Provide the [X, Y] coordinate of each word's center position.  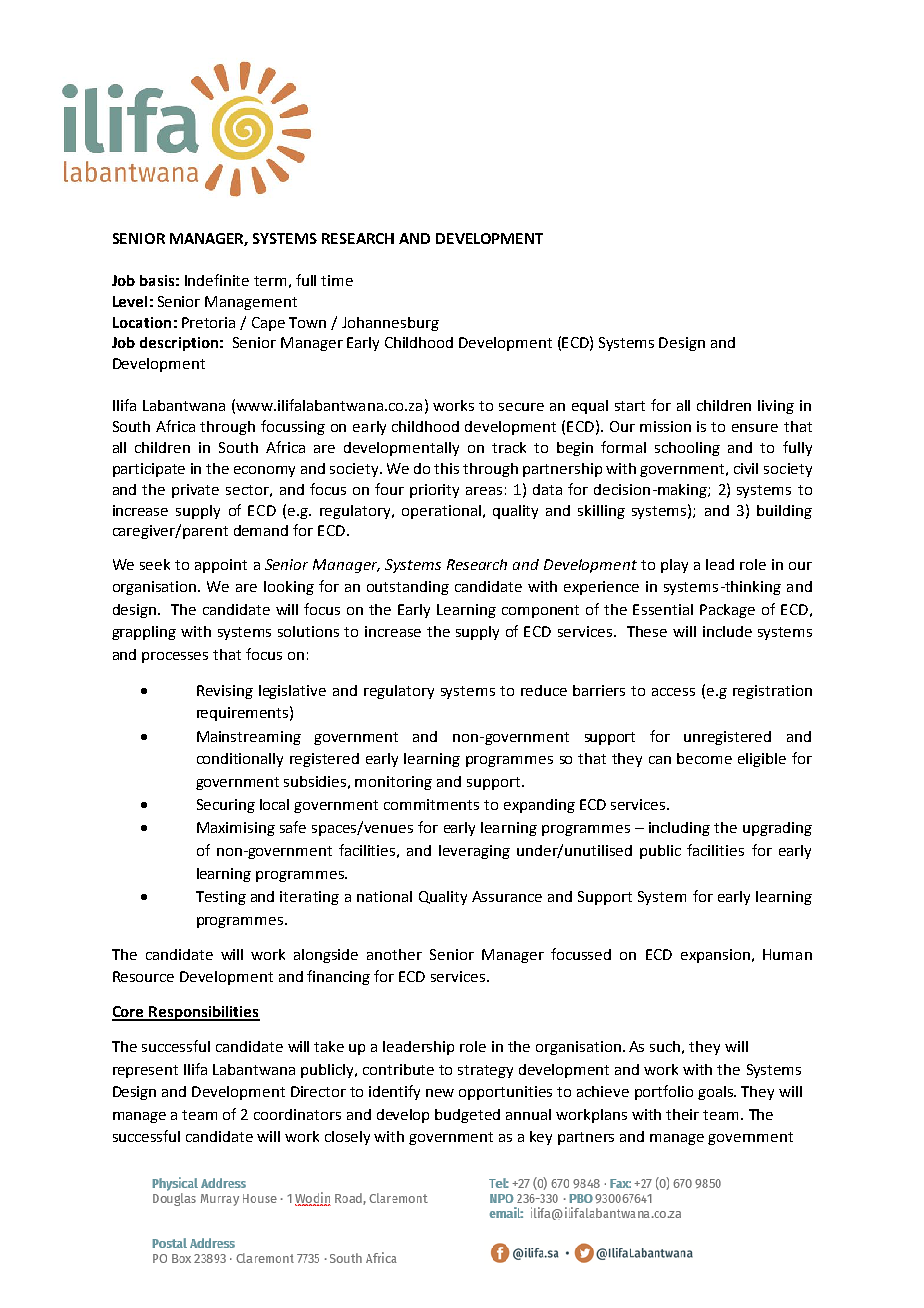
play [674, 566]
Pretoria [208, 322]
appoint [221, 566]
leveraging [474, 852]
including [679, 829]
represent [145, 1071]
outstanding [408, 588]
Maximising [236, 829]
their [682, 1114]
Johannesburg [390, 324]
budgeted [467, 1116]
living [776, 407]
